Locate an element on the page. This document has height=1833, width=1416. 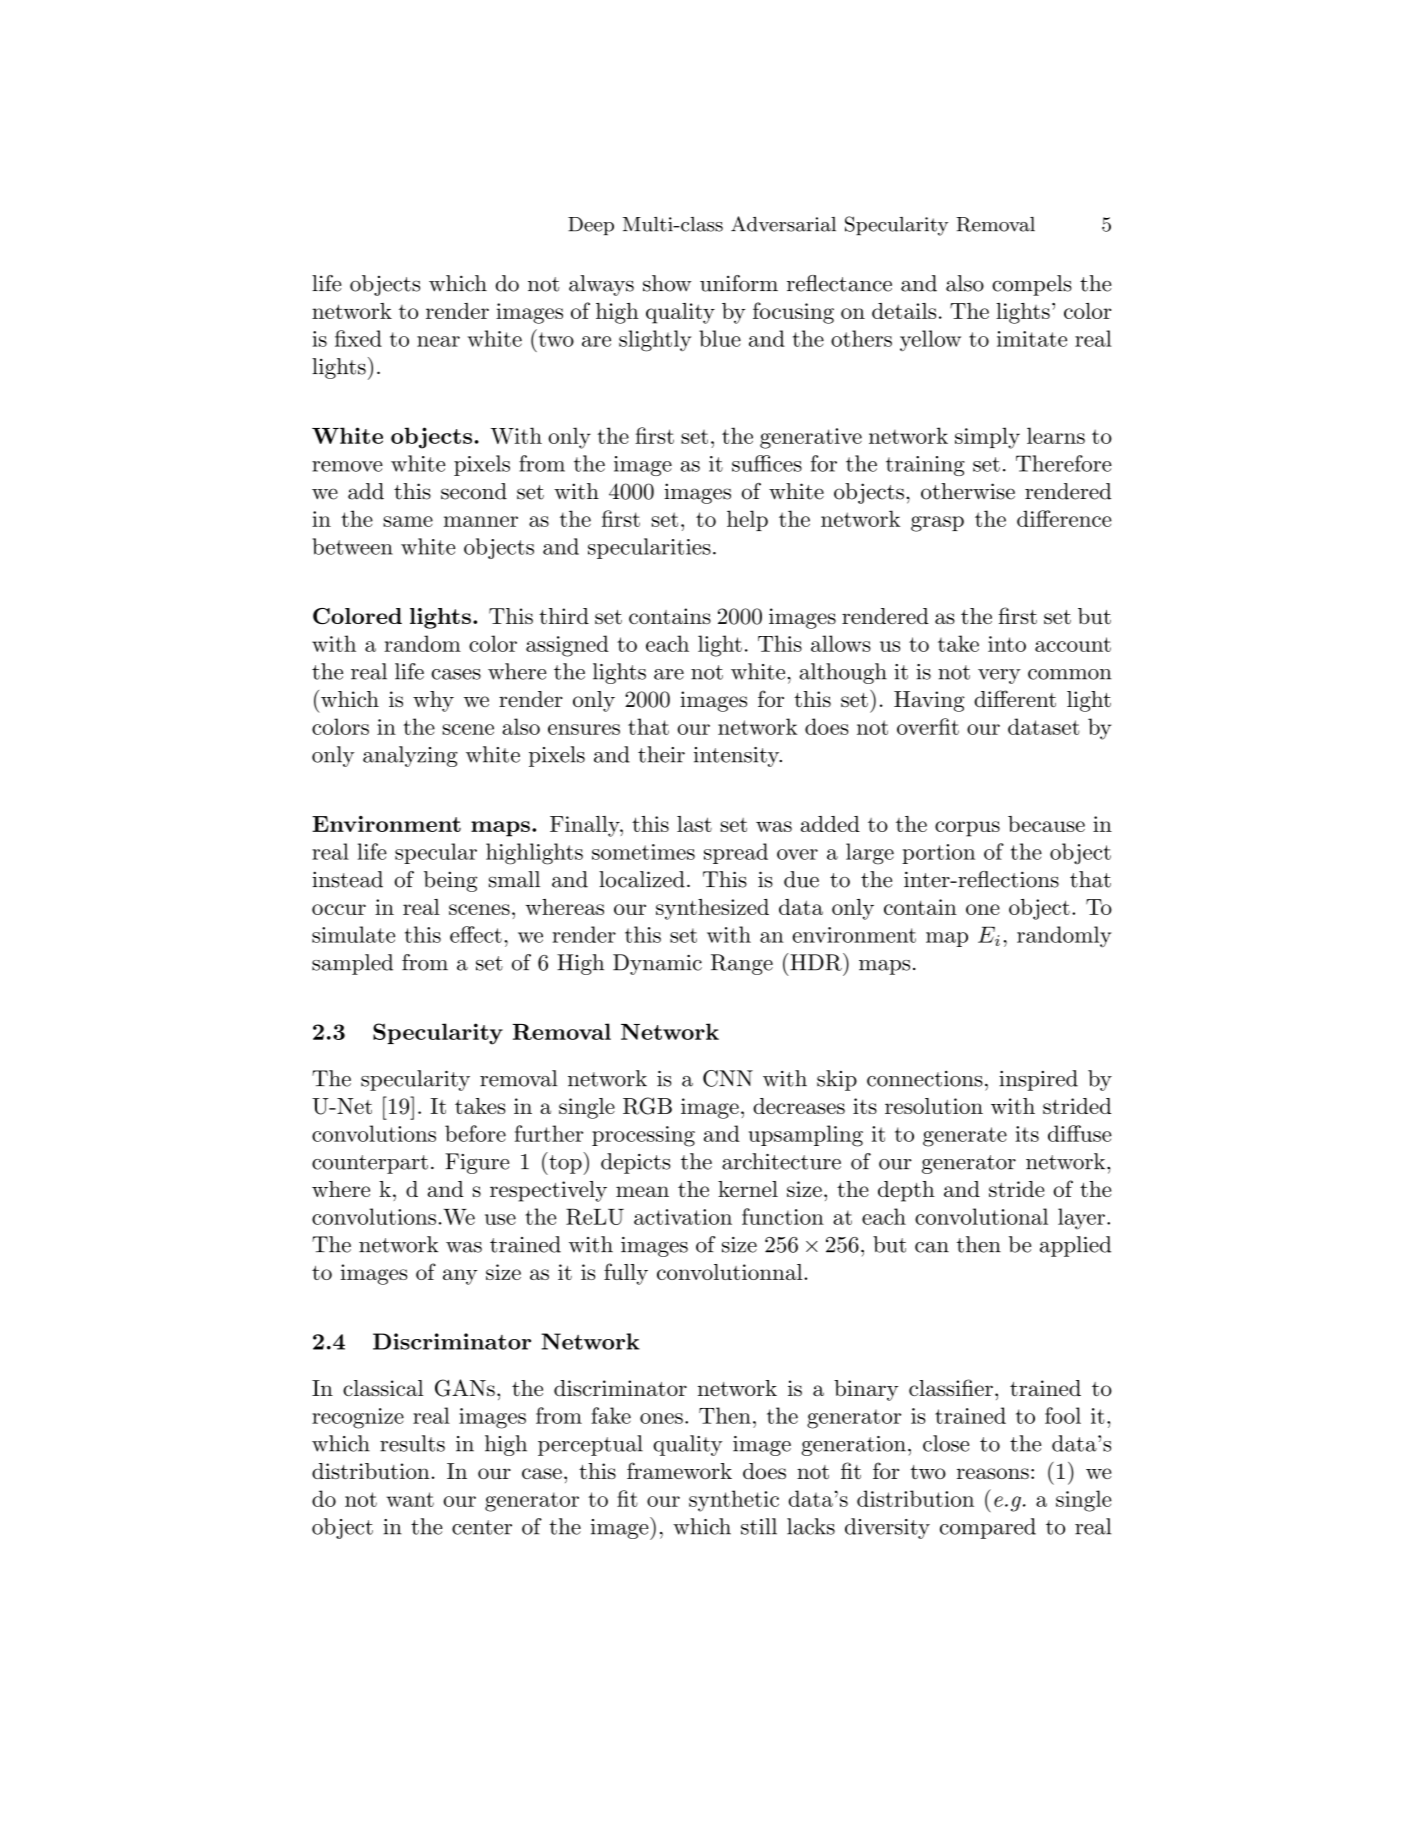
uniform is located at coordinates (739, 283).
